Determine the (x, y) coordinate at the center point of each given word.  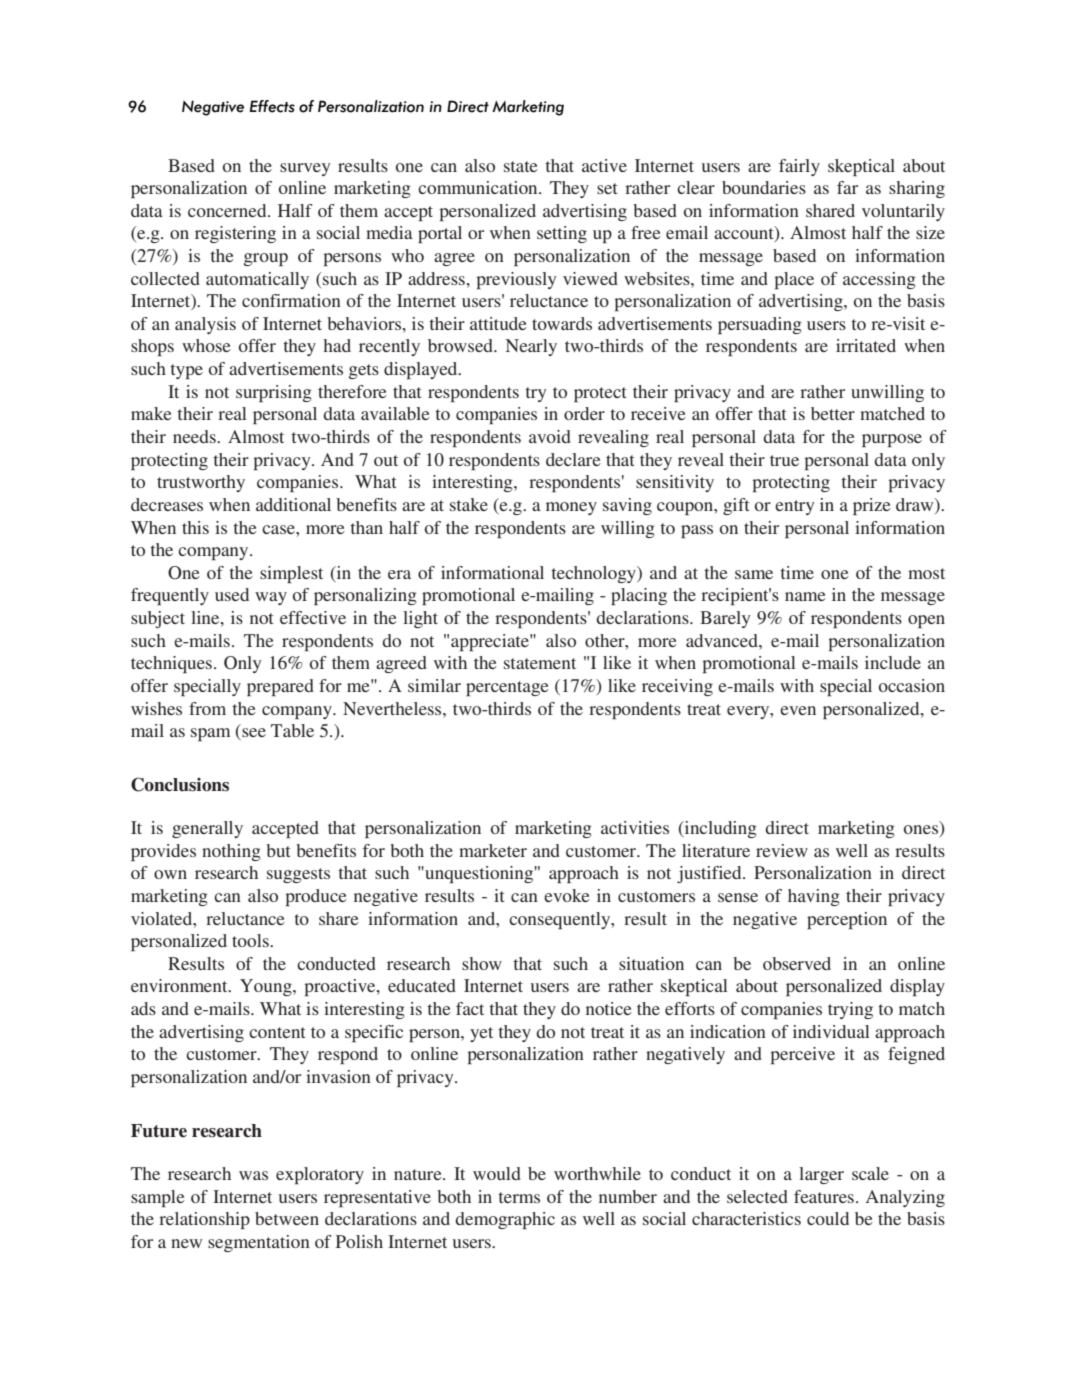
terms (519, 1197)
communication (479, 187)
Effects (272, 106)
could (828, 1218)
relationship (204, 1220)
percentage (507, 688)
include (893, 662)
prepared (280, 687)
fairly (799, 167)
